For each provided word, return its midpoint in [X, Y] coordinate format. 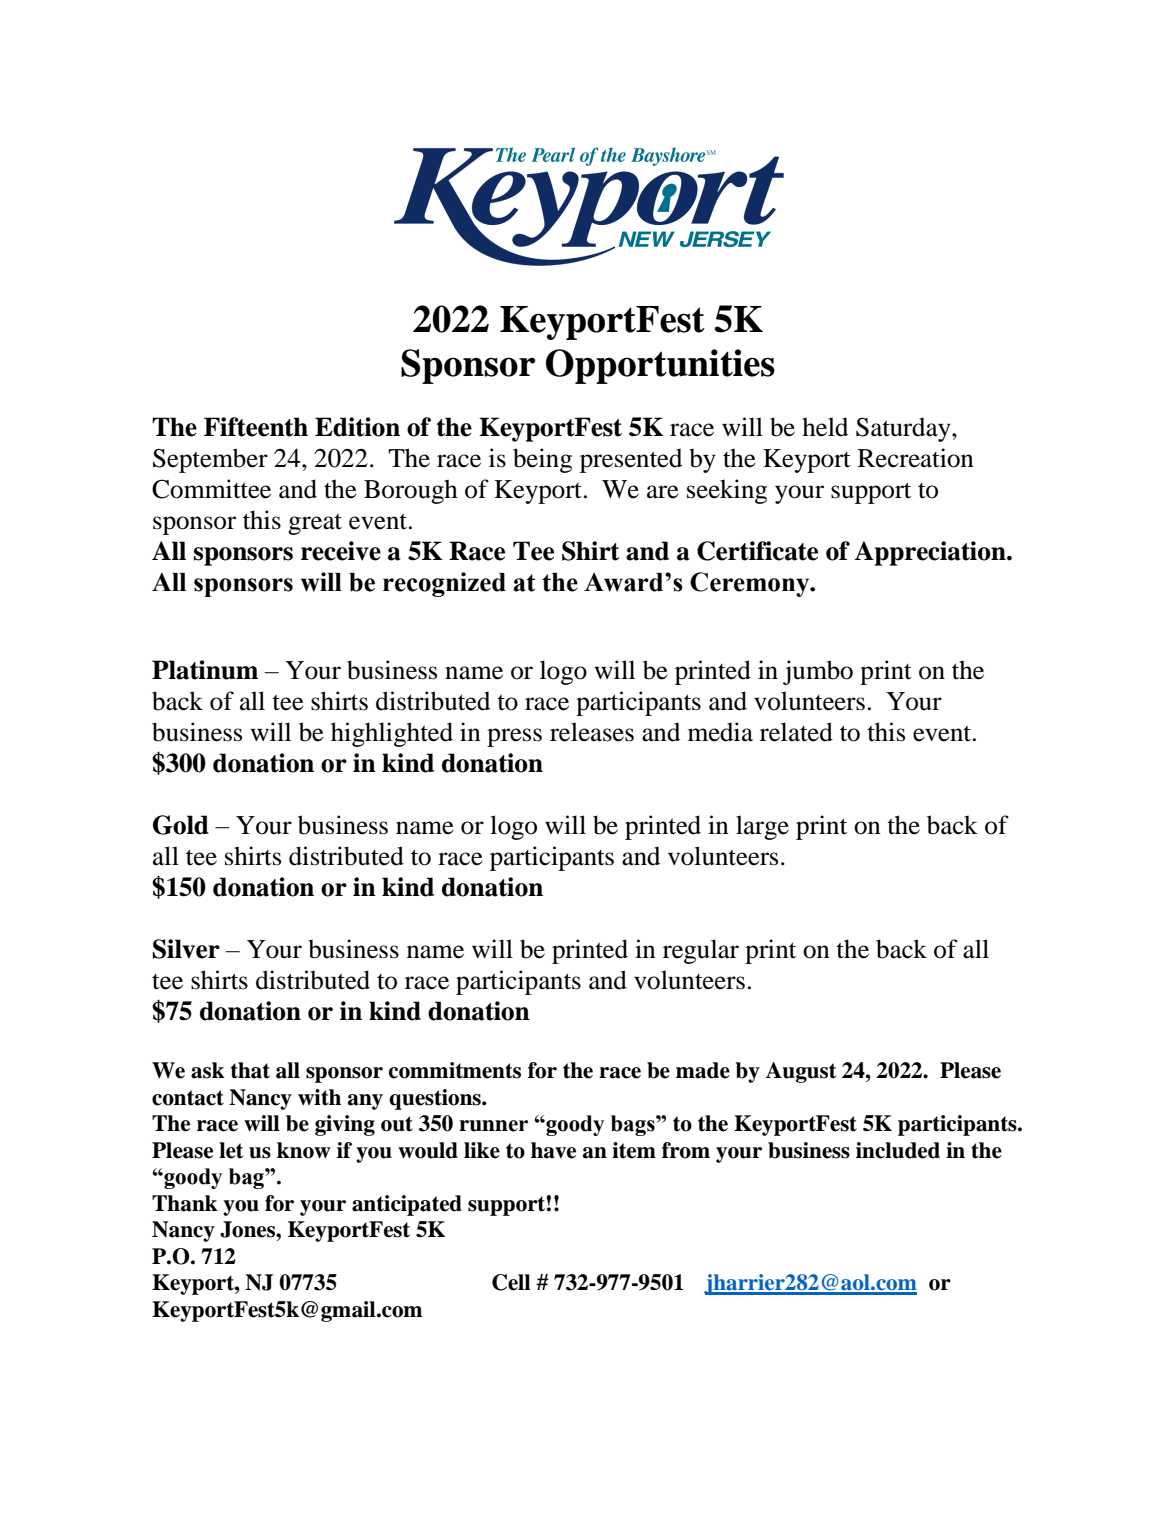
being [542, 460]
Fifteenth [256, 427]
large [762, 827]
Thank [185, 1203]
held [825, 427]
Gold [181, 825]
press [514, 737]
